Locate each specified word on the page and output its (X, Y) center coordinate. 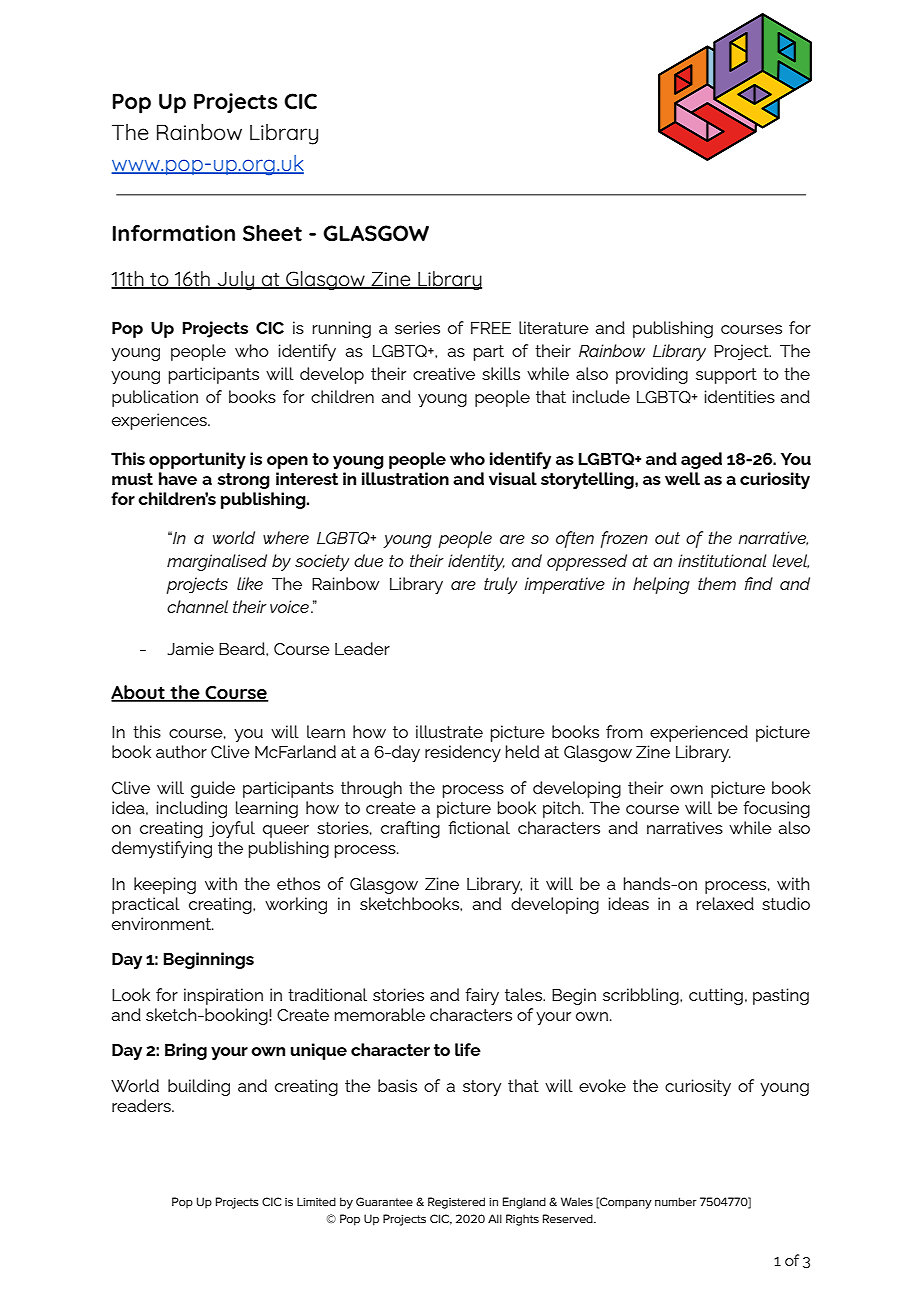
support (726, 376)
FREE (491, 328)
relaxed (725, 903)
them (717, 583)
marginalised (217, 562)
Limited (316, 1201)
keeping (165, 885)
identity (476, 562)
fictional (479, 827)
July (236, 280)
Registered (456, 1203)
